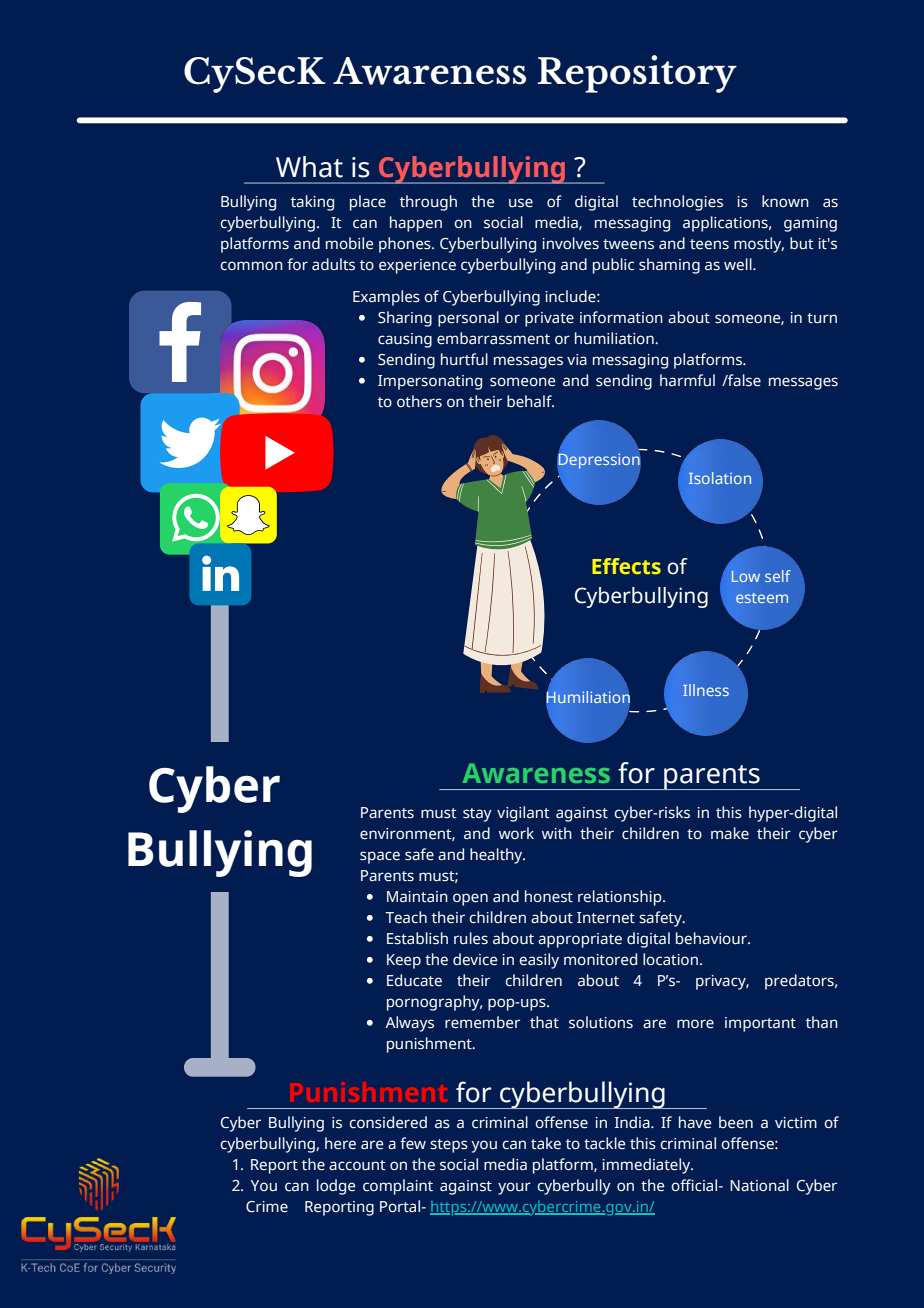  Describe the element at coordinates (706, 690) in the screenshot. I see `Illness` at that location.
